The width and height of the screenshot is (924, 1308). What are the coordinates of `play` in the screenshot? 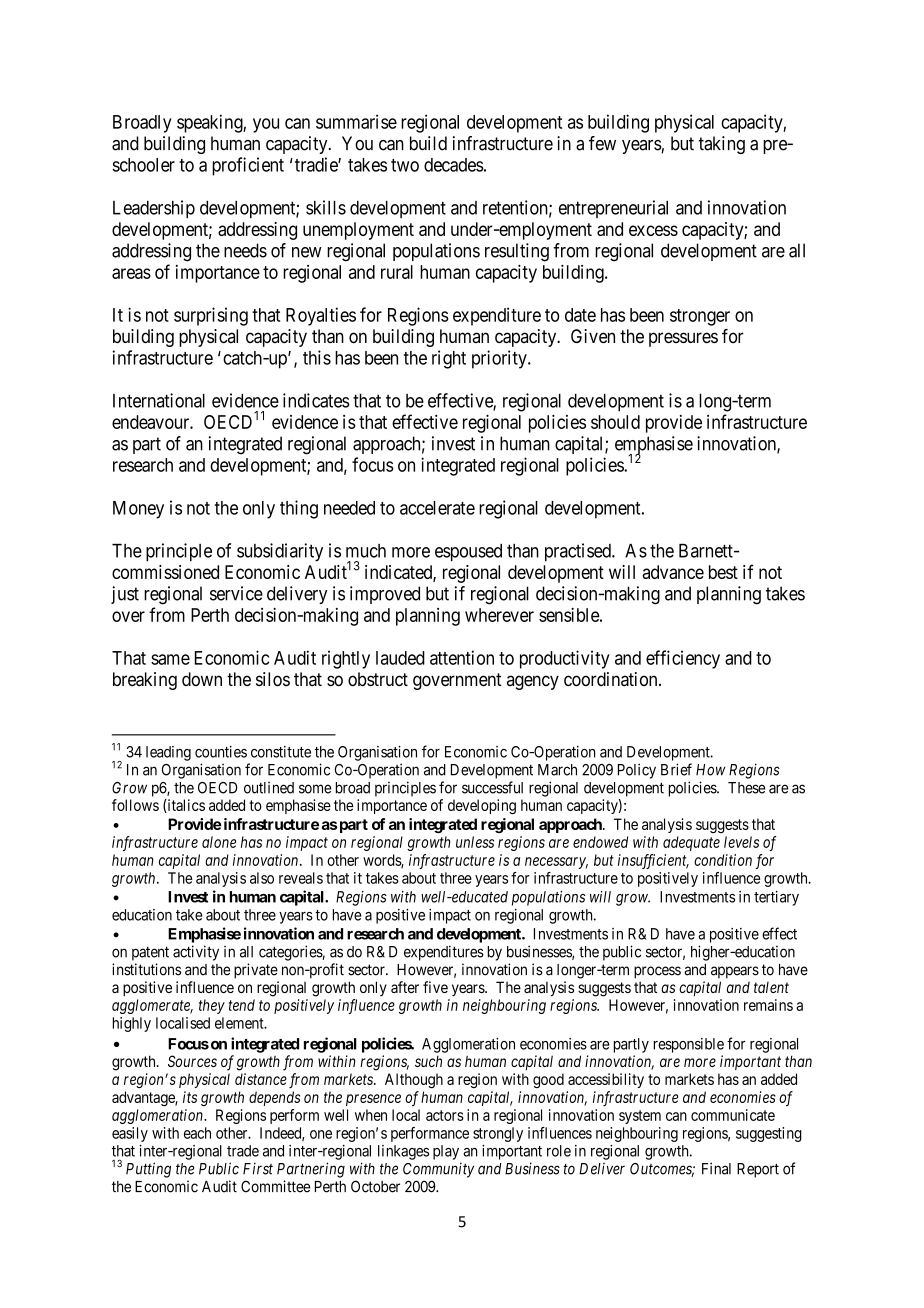 It's located at (446, 1152).
